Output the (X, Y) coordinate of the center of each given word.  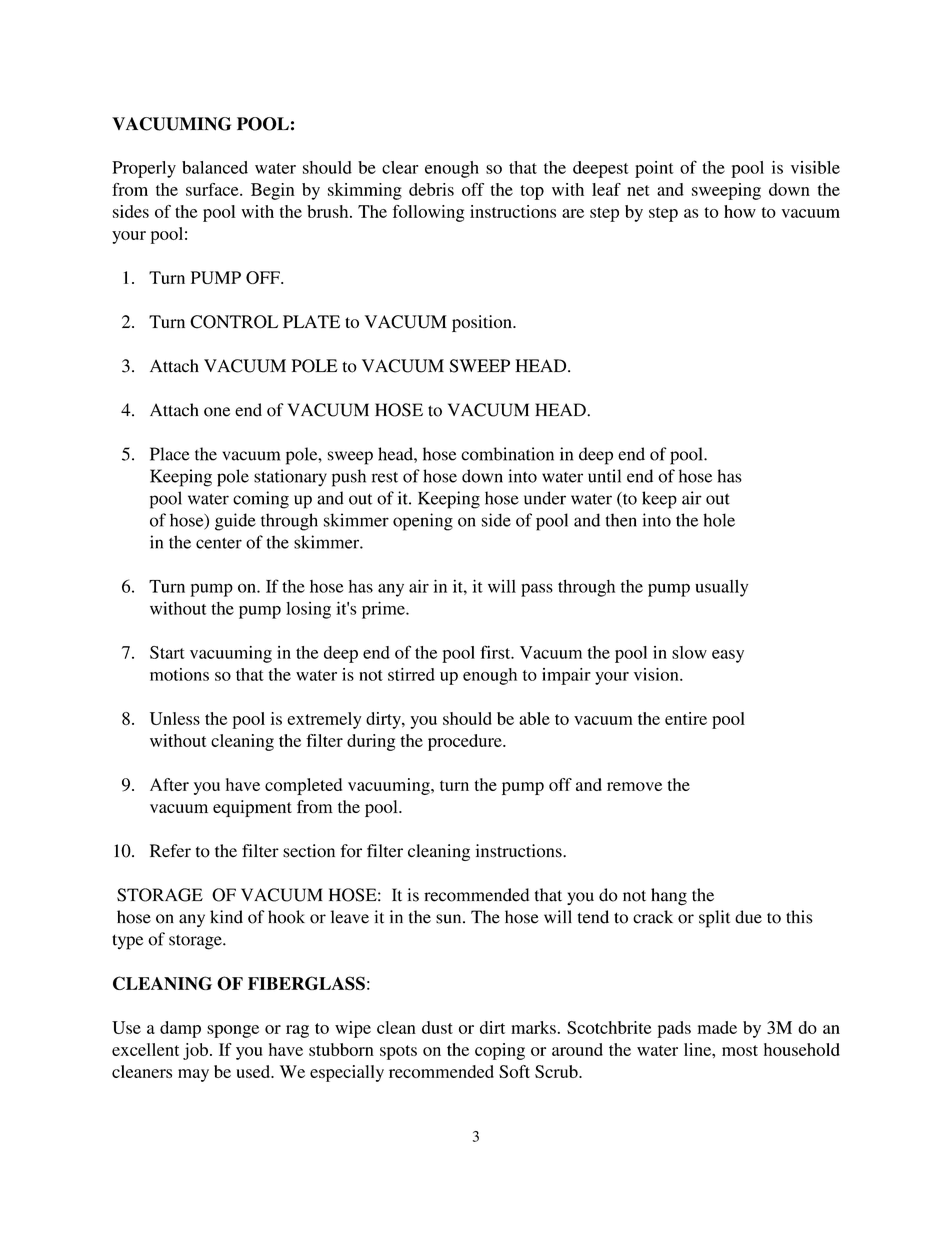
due (748, 917)
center (219, 543)
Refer (170, 851)
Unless (175, 718)
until (604, 476)
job (195, 1051)
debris (431, 189)
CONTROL (234, 322)
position (483, 323)
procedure (466, 742)
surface (213, 189)
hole (719, 520)
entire (686, 718)
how (740, 211)
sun (450, 919)
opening (423, 522)
